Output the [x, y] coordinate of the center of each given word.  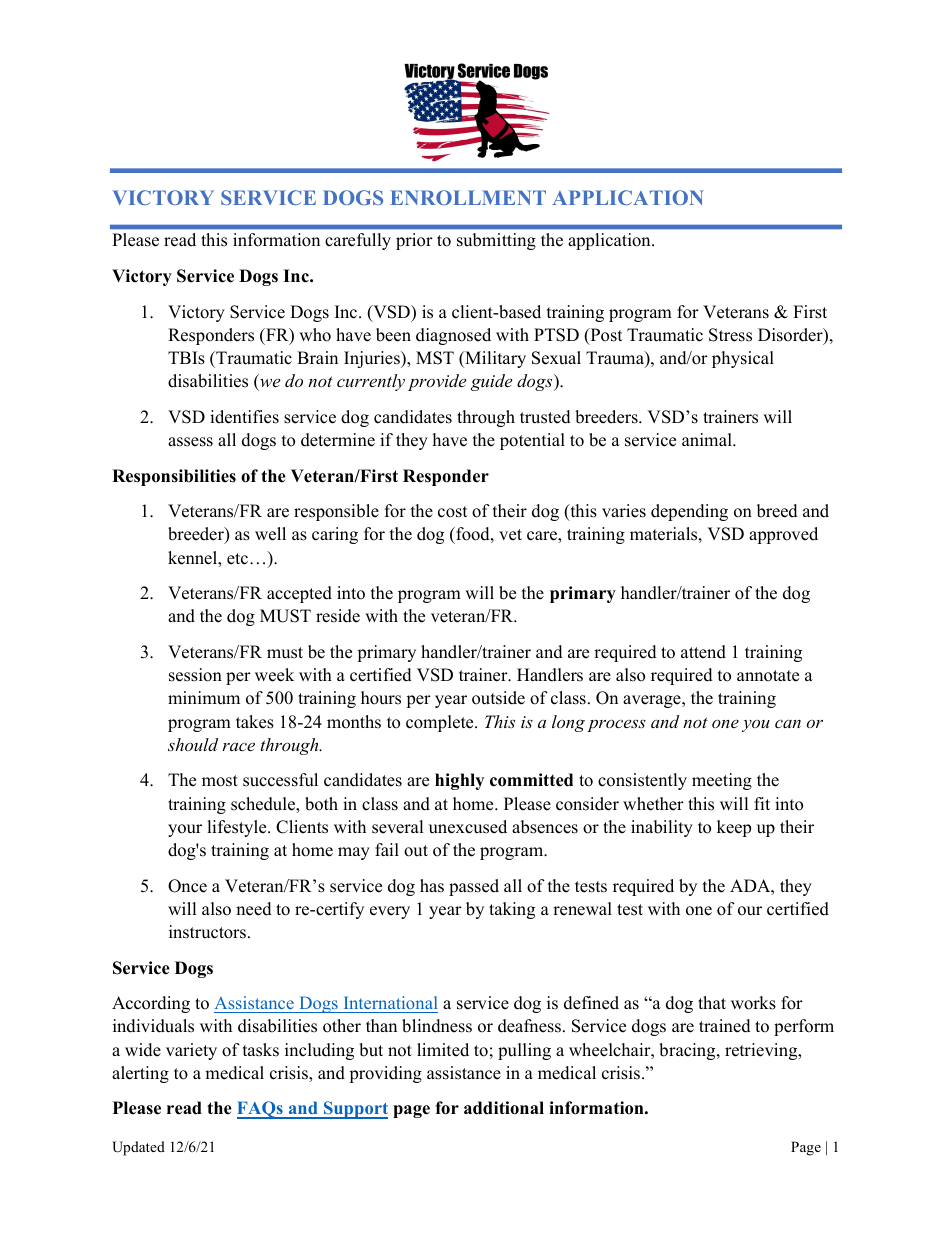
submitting [496, 241]
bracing [688, 1051]
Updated [138, 1148]
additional [504, 1108]
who [315, 335]
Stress [730, 335]
